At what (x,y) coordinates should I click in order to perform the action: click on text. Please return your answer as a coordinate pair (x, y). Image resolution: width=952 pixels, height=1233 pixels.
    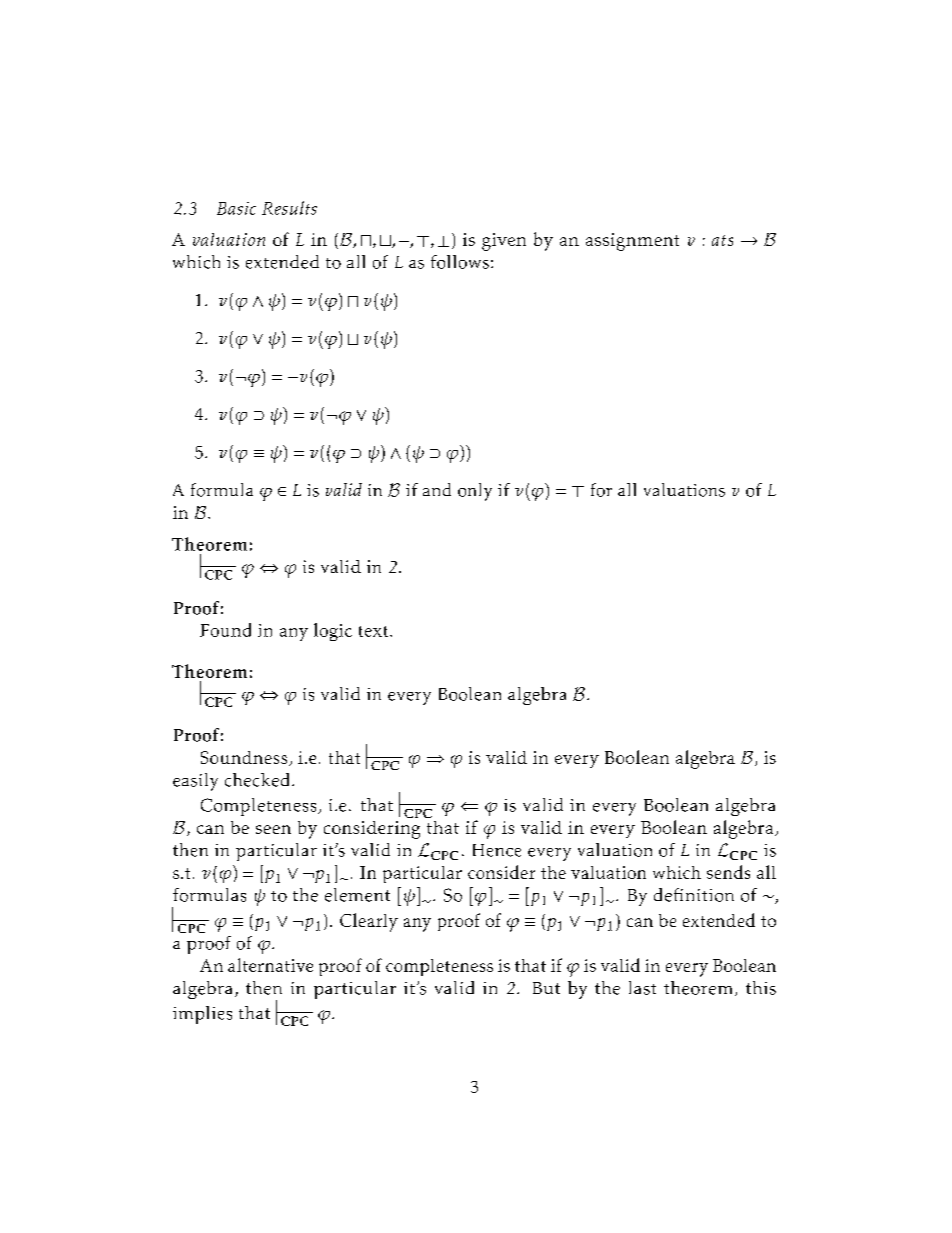
    Looking at the image, I should click on (373, 631).
